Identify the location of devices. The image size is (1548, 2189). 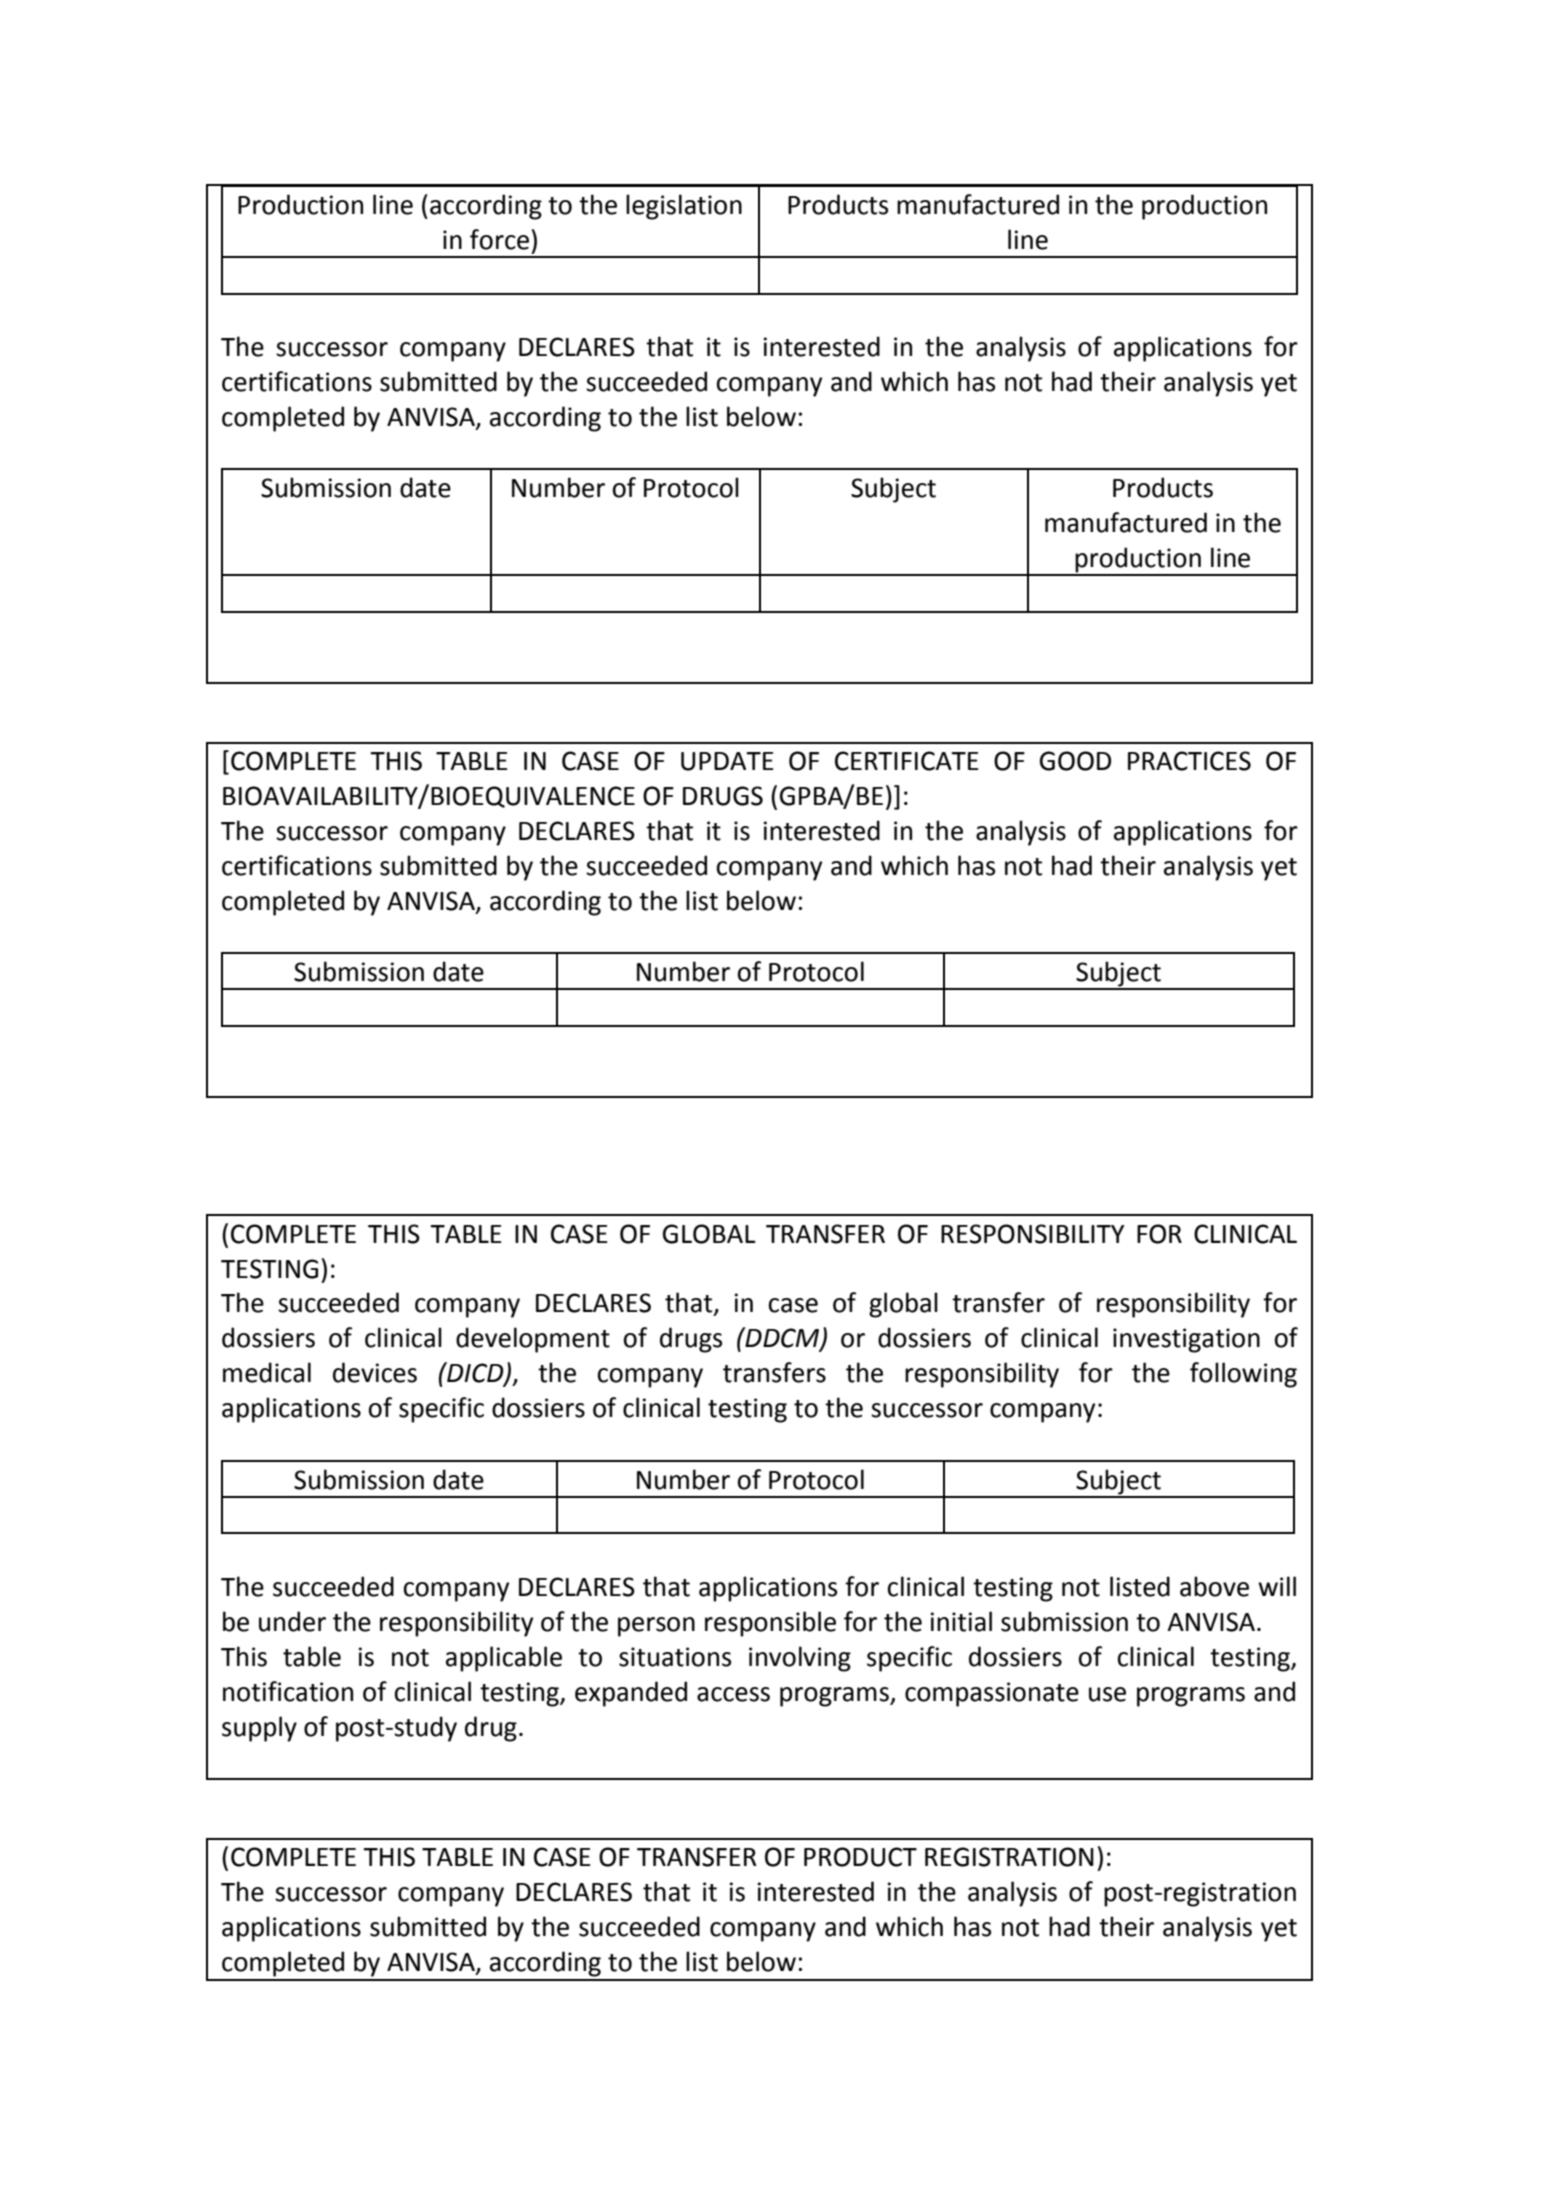
(375, 1372).
